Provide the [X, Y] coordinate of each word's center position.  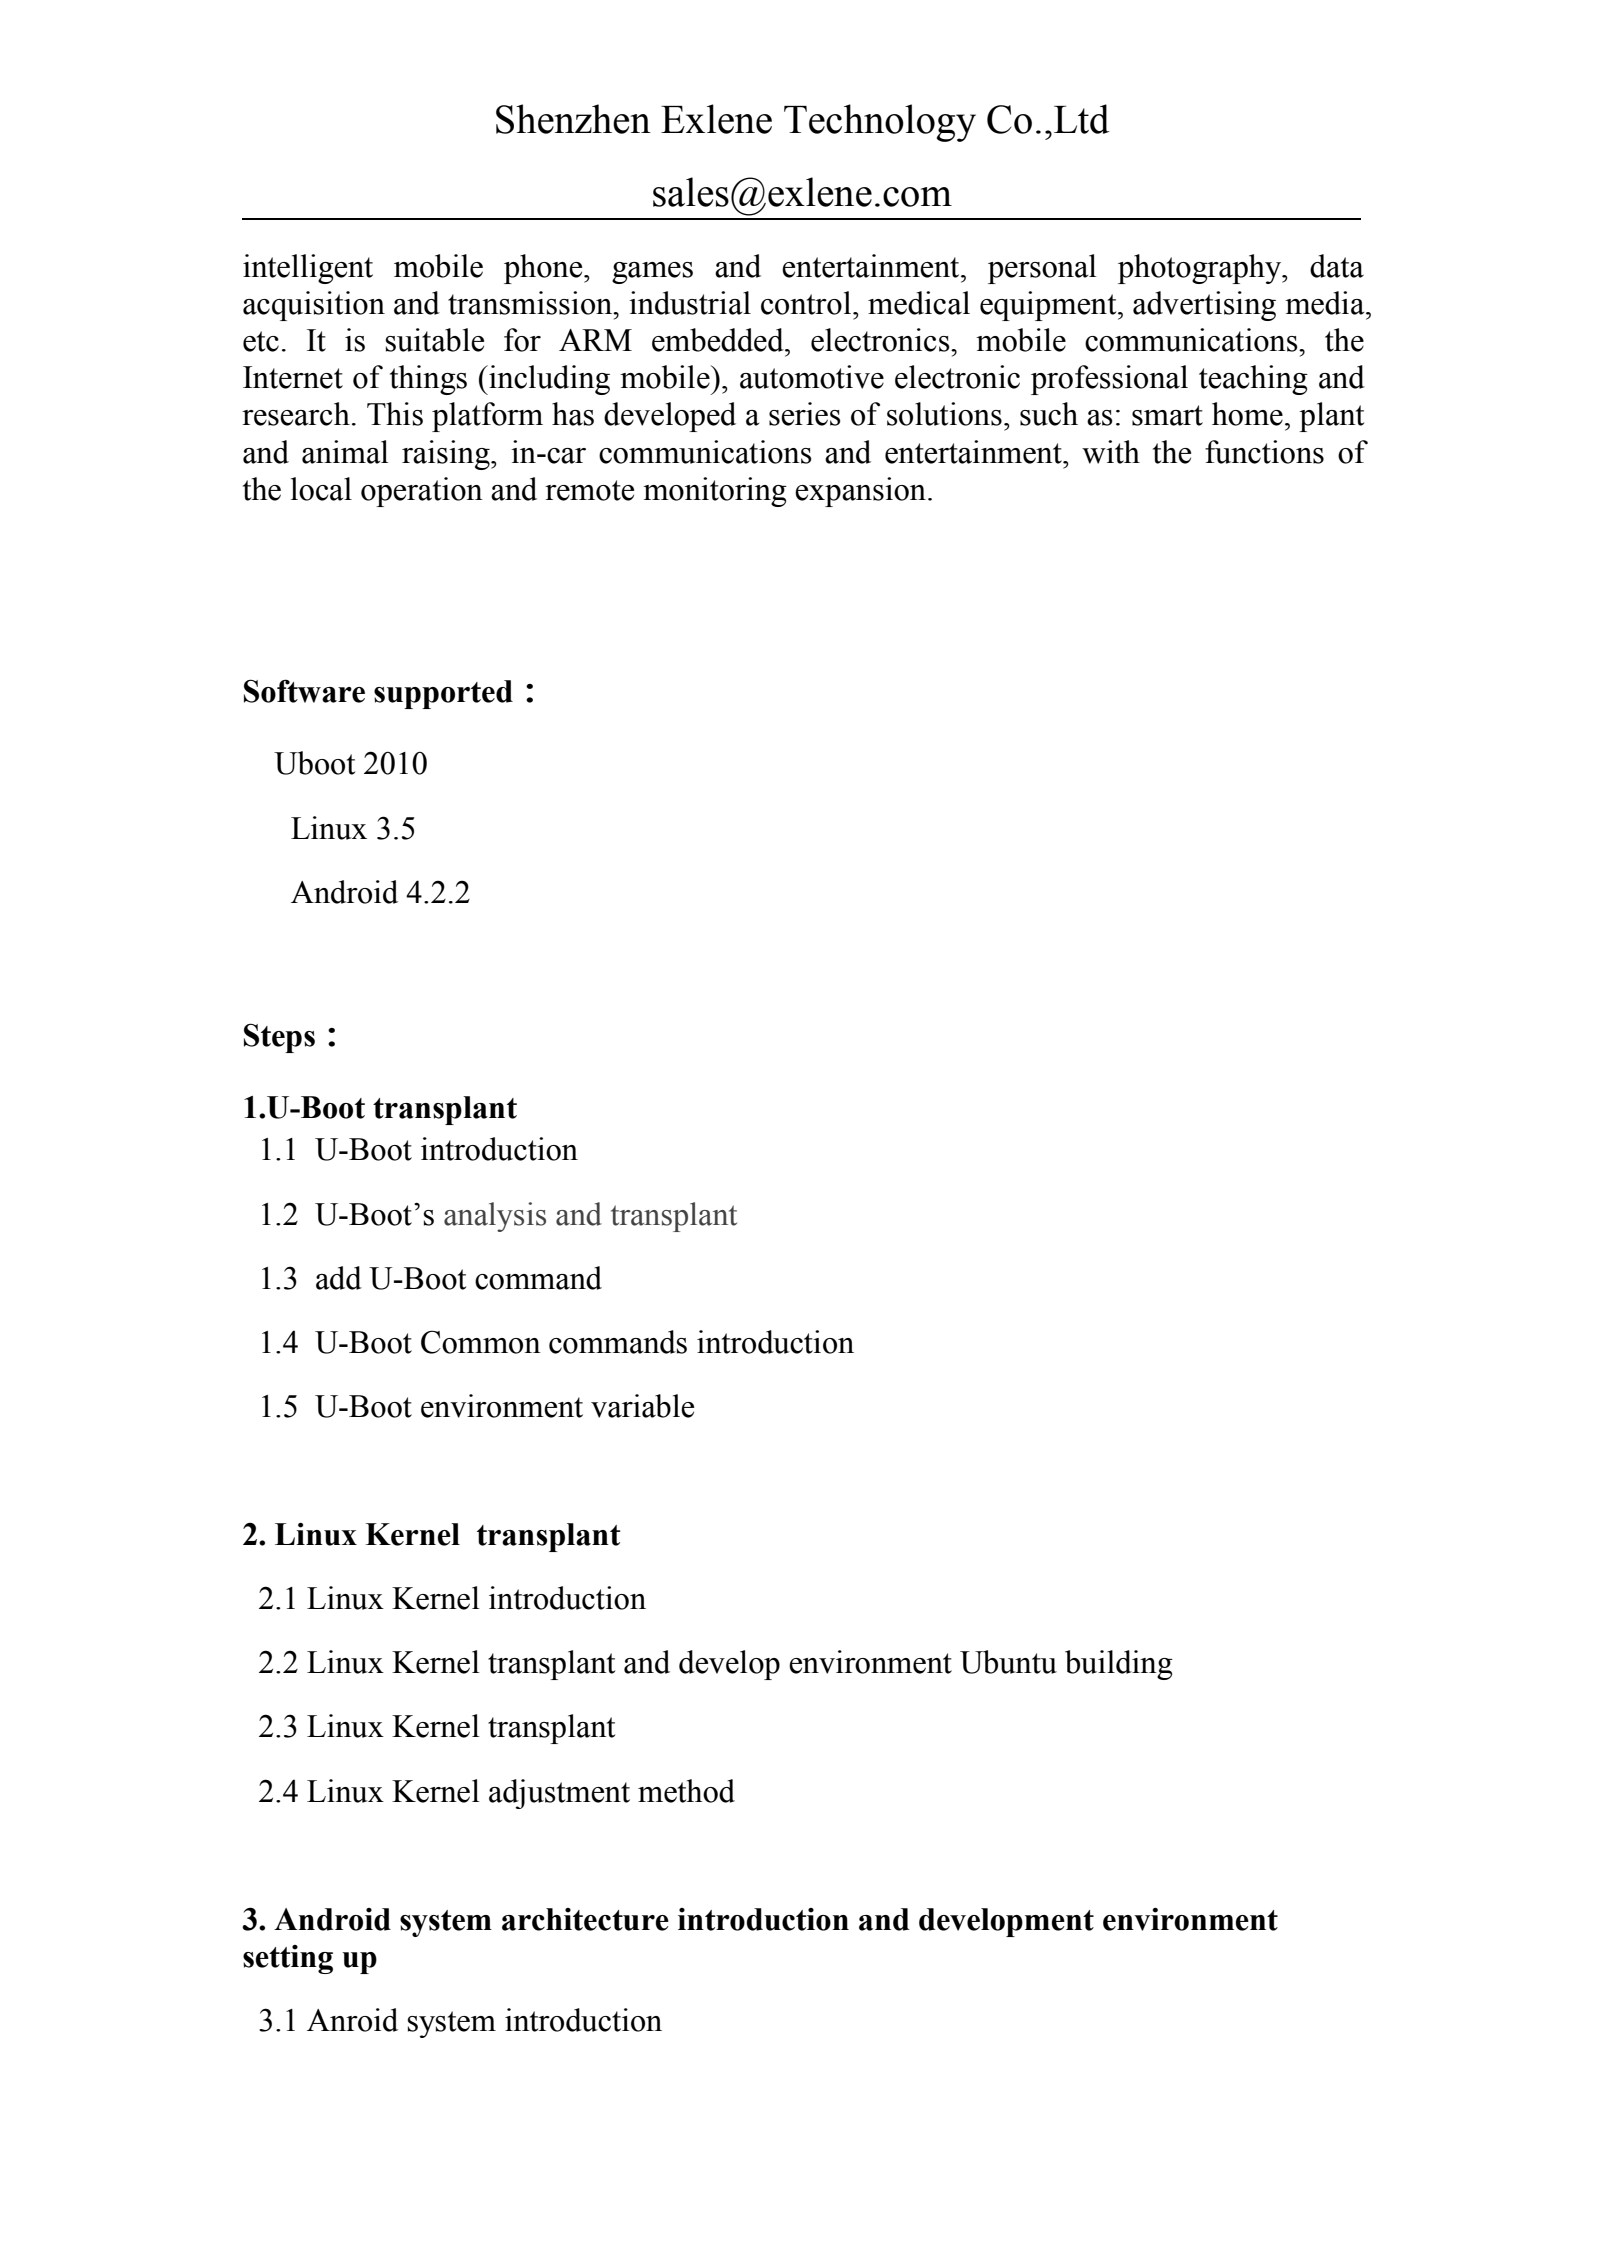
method [686, 1791]
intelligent [308, 269]
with [1111, 452]
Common [481, 1342]
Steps [279, 1038]
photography [1200, 269]
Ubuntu [1008, 1662]
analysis [495, 1217]
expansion [860, 492]
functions [1264, 452]
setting [288, 1959]
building [1119, 1665]
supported [443, 694]
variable [642, 1406]
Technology [880, 123]
